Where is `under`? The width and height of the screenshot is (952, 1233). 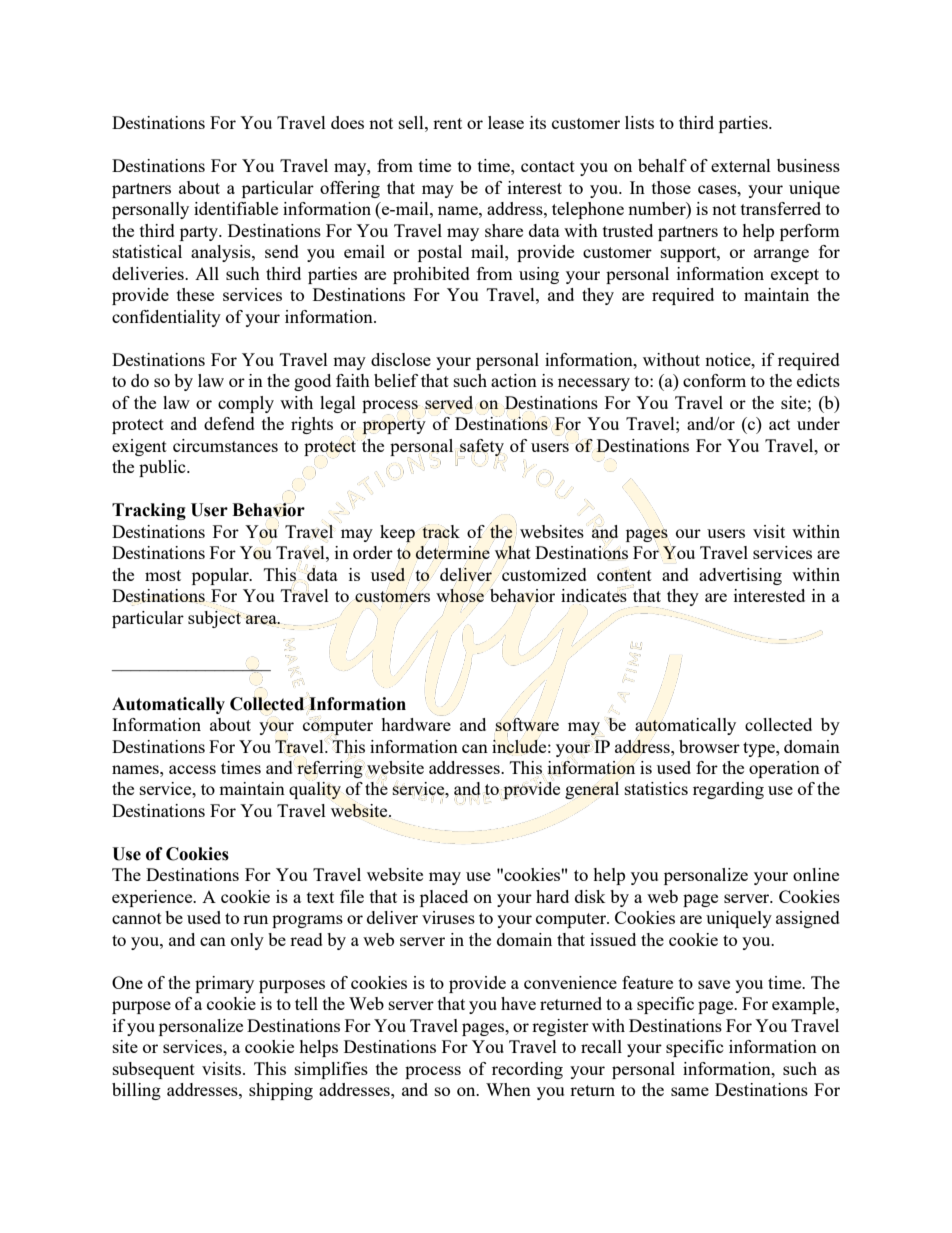 under is located at coordinates (818, 423).
